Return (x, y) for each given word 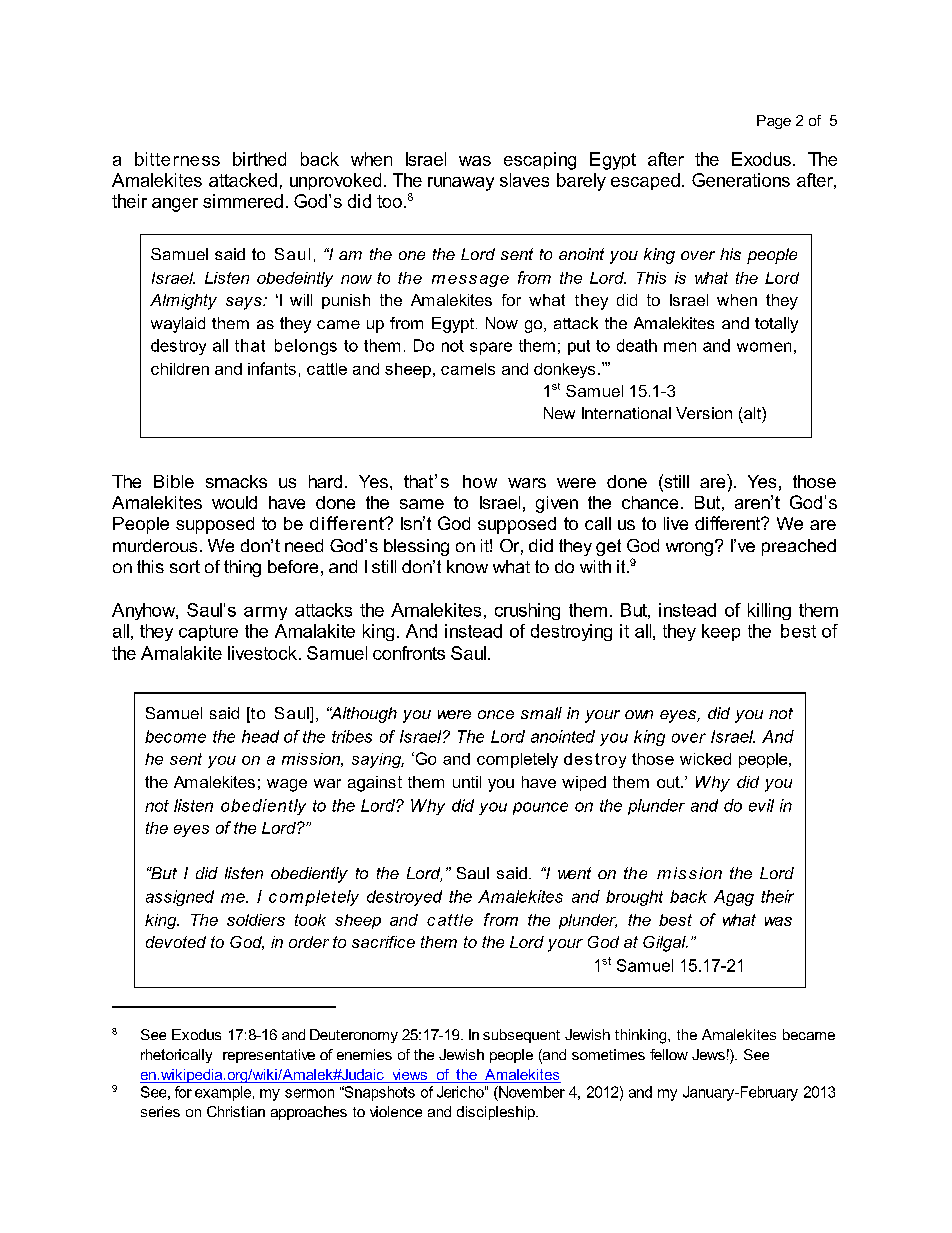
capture (208, 633)
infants (272, 368)
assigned (180, 898)
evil (761, 805)
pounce (540, 808)
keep (721, 632)
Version (704, 413)
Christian (236, 1111)
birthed (259, 159)
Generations (741, 180)
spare (491, 348)
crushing (527, 611)
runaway (461, 184)
